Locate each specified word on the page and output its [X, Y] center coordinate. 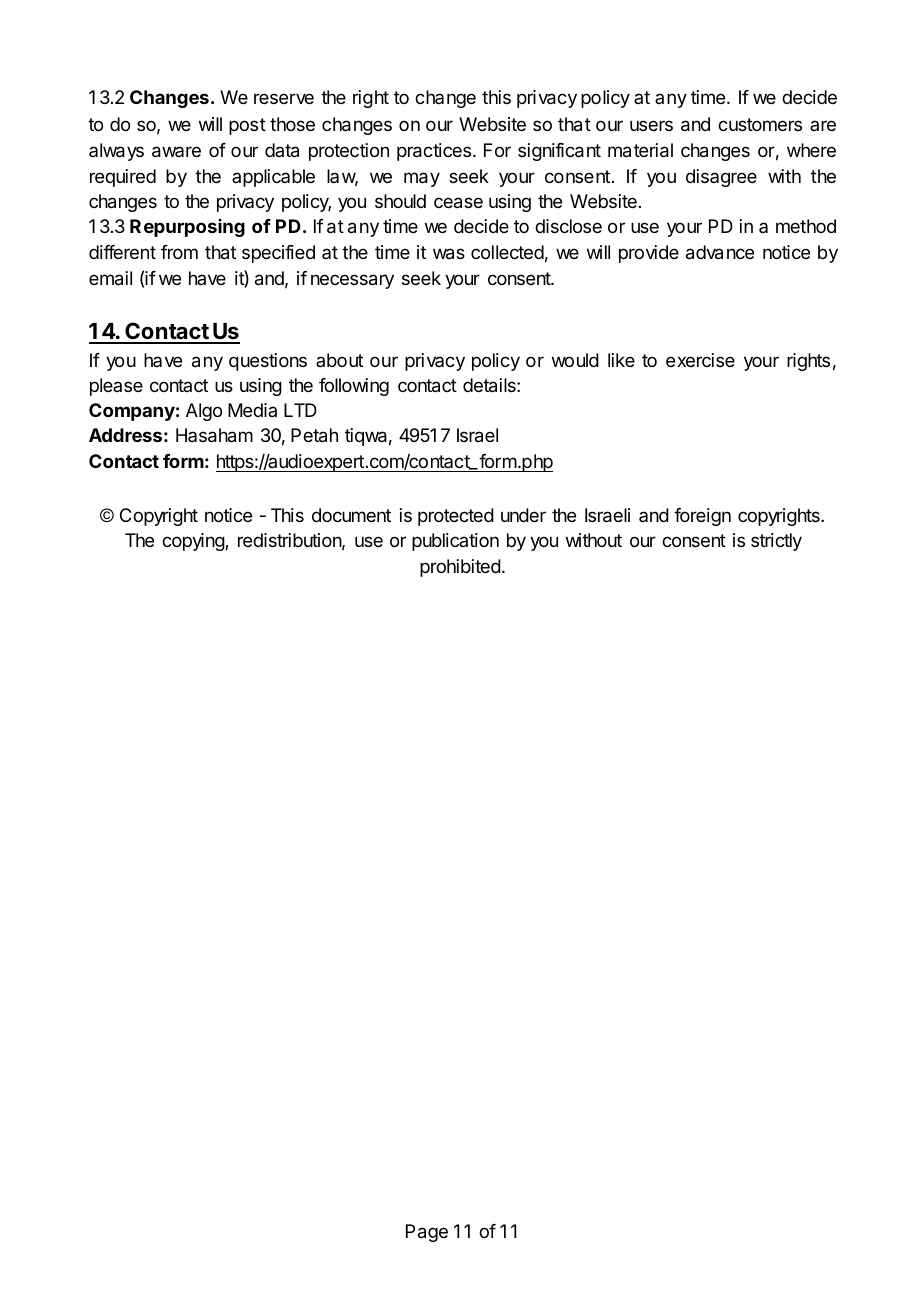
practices [435, 152]
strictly [776, 542]
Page [427, 1233]
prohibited [460, 568]
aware [176, 152]
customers [760, 124]
